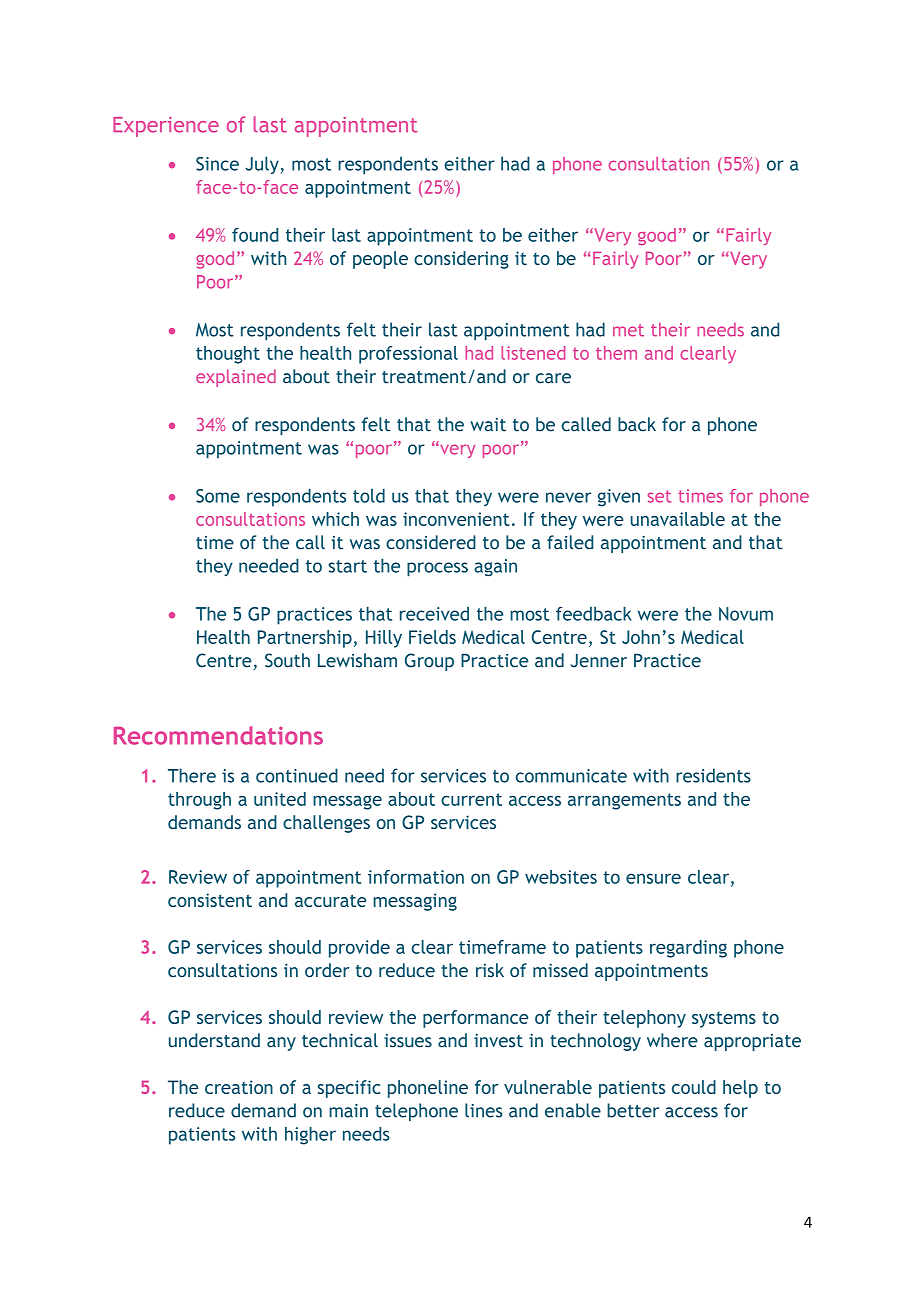 This image has height=1308, width=924. What do you see at coordinates (217, 164) in the image?
I see `Since` at bounding box center [217, 164].
